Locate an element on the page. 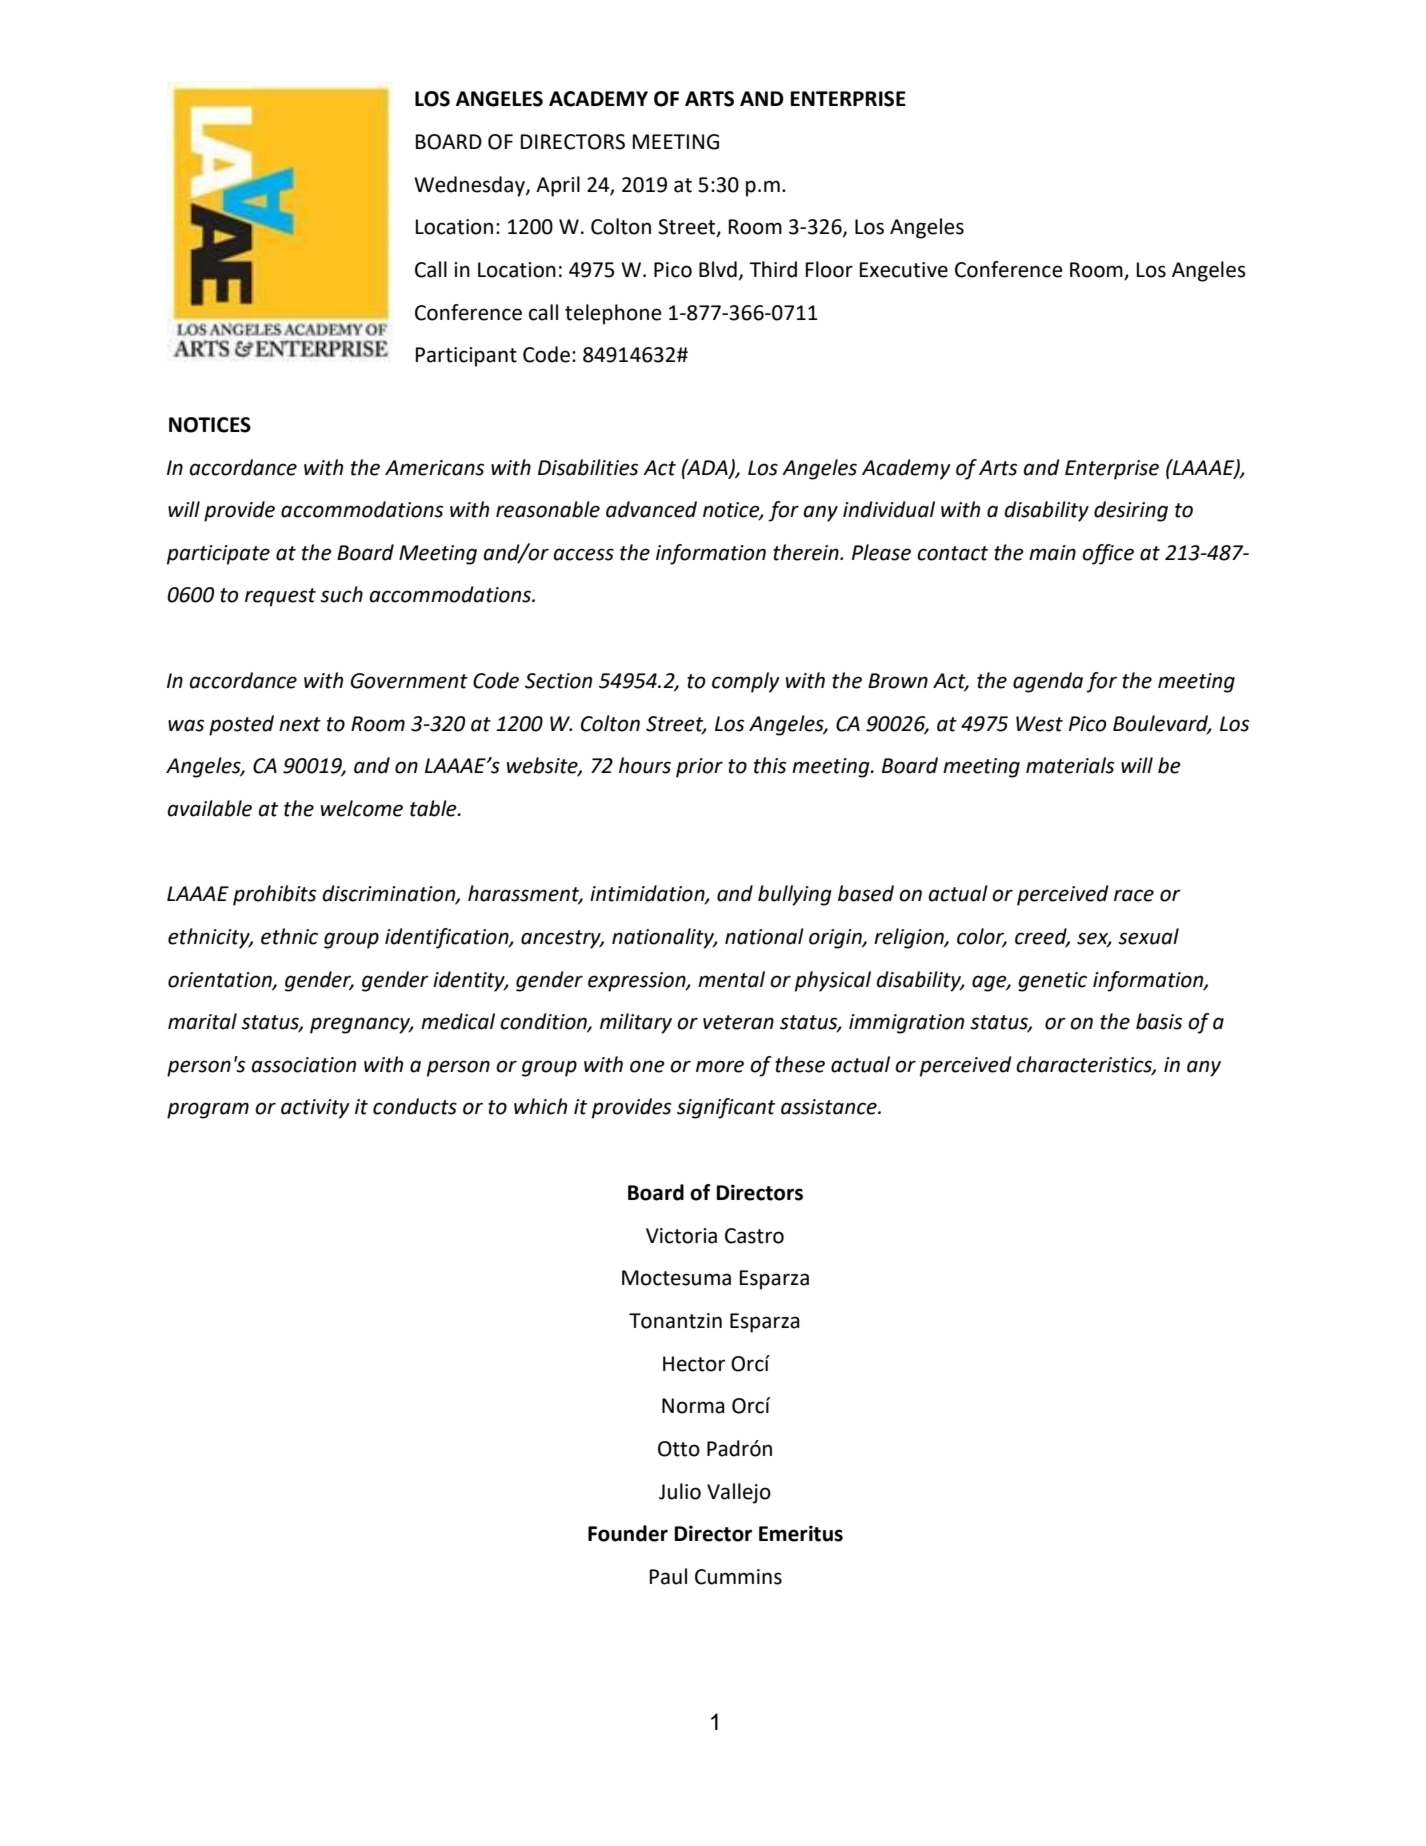  Wednesday is located at coordinates (470, 186).
